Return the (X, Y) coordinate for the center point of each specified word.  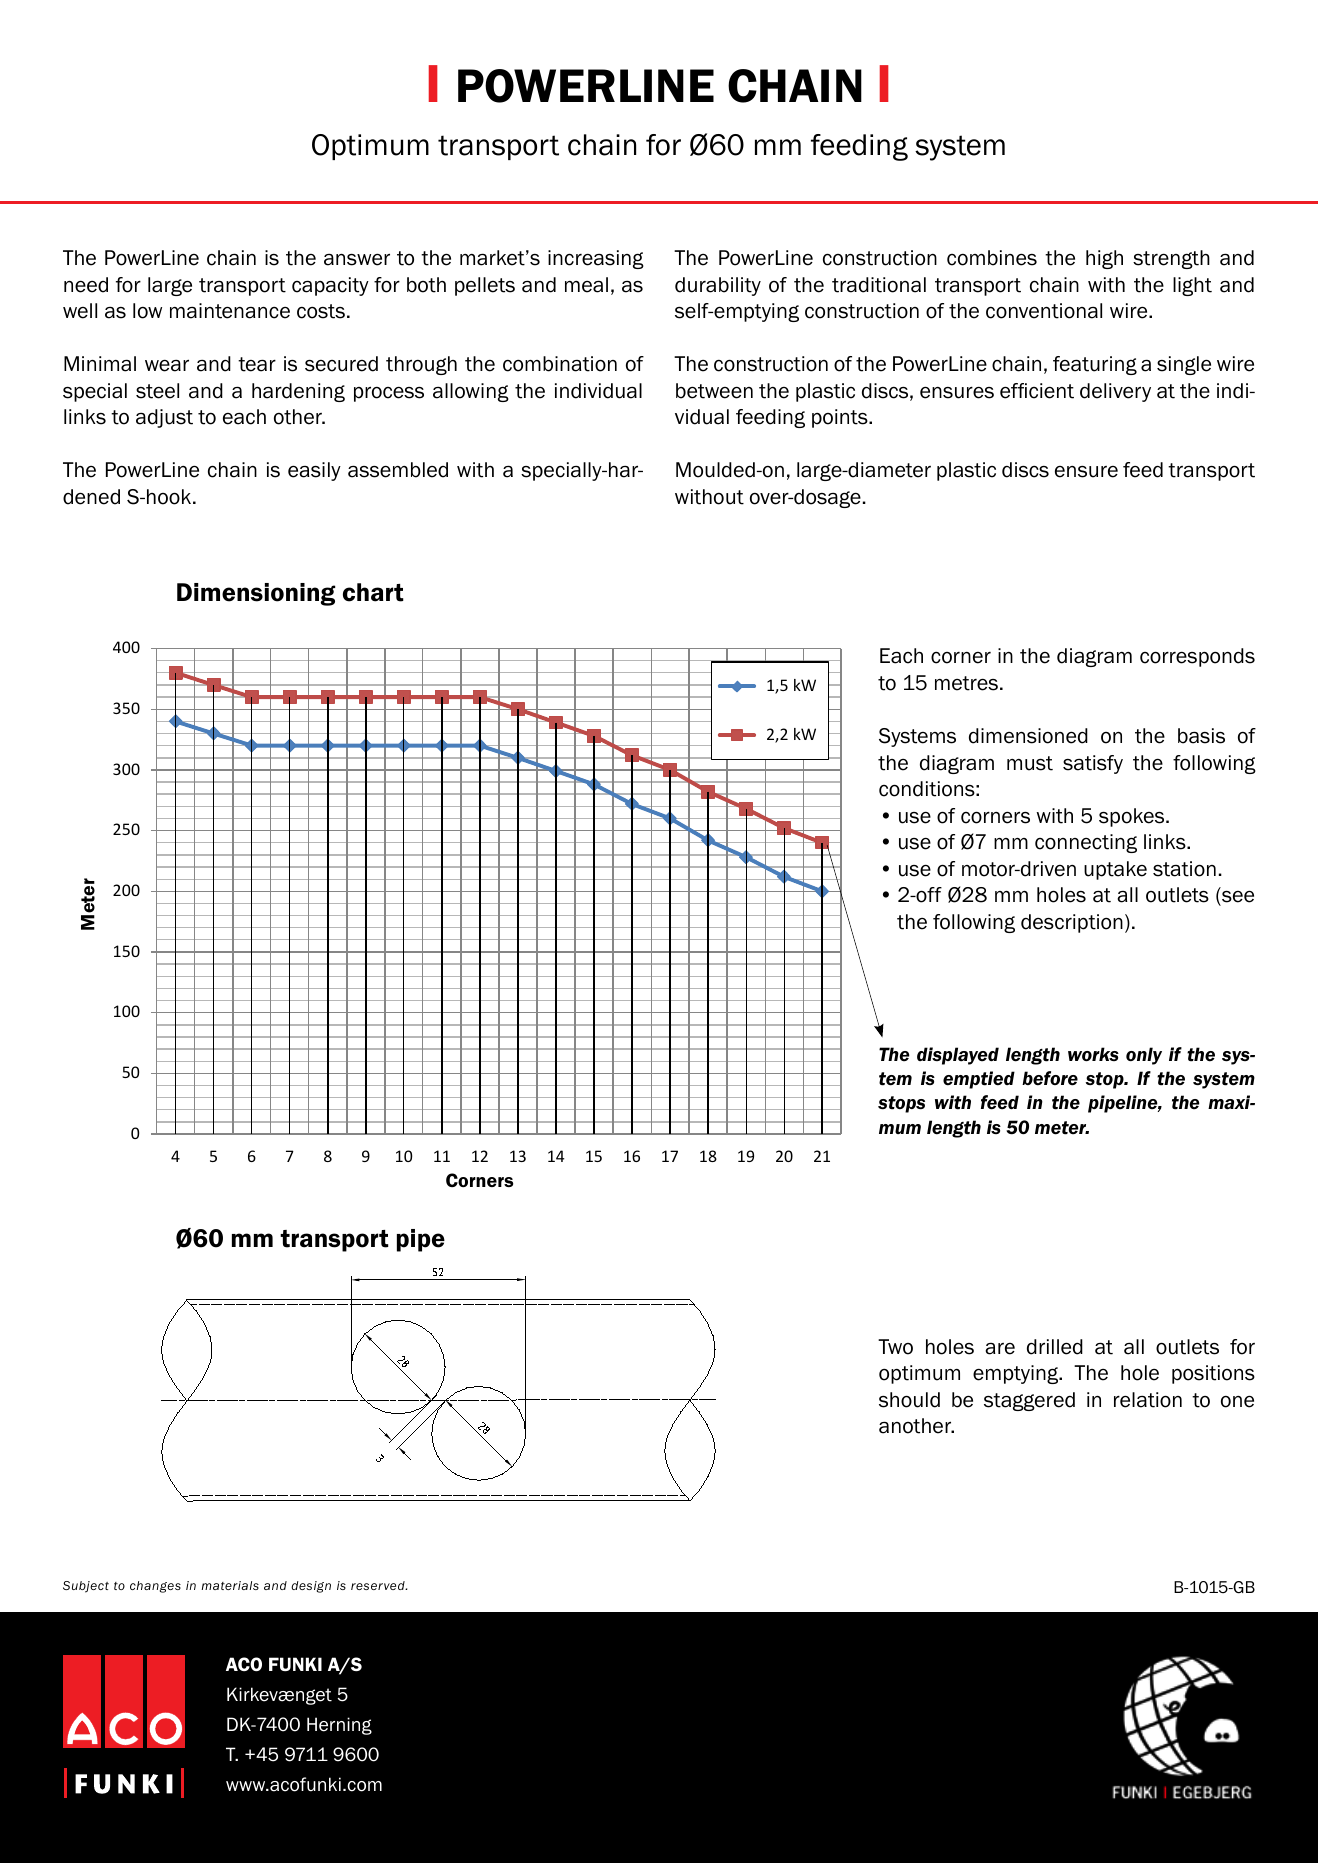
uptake (1115, 870)
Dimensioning (256, 594)
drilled (1055, 1347)
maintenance (230, 311)
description (1072, 923)
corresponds (1197, 657)
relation (1148, 1400)
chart (373, 592)
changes (155, 1587)
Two (895, 1347)
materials (230, 1585)
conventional (1044, 311)
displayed (958, 1056)
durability (718, 286)
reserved (379, 1585)
